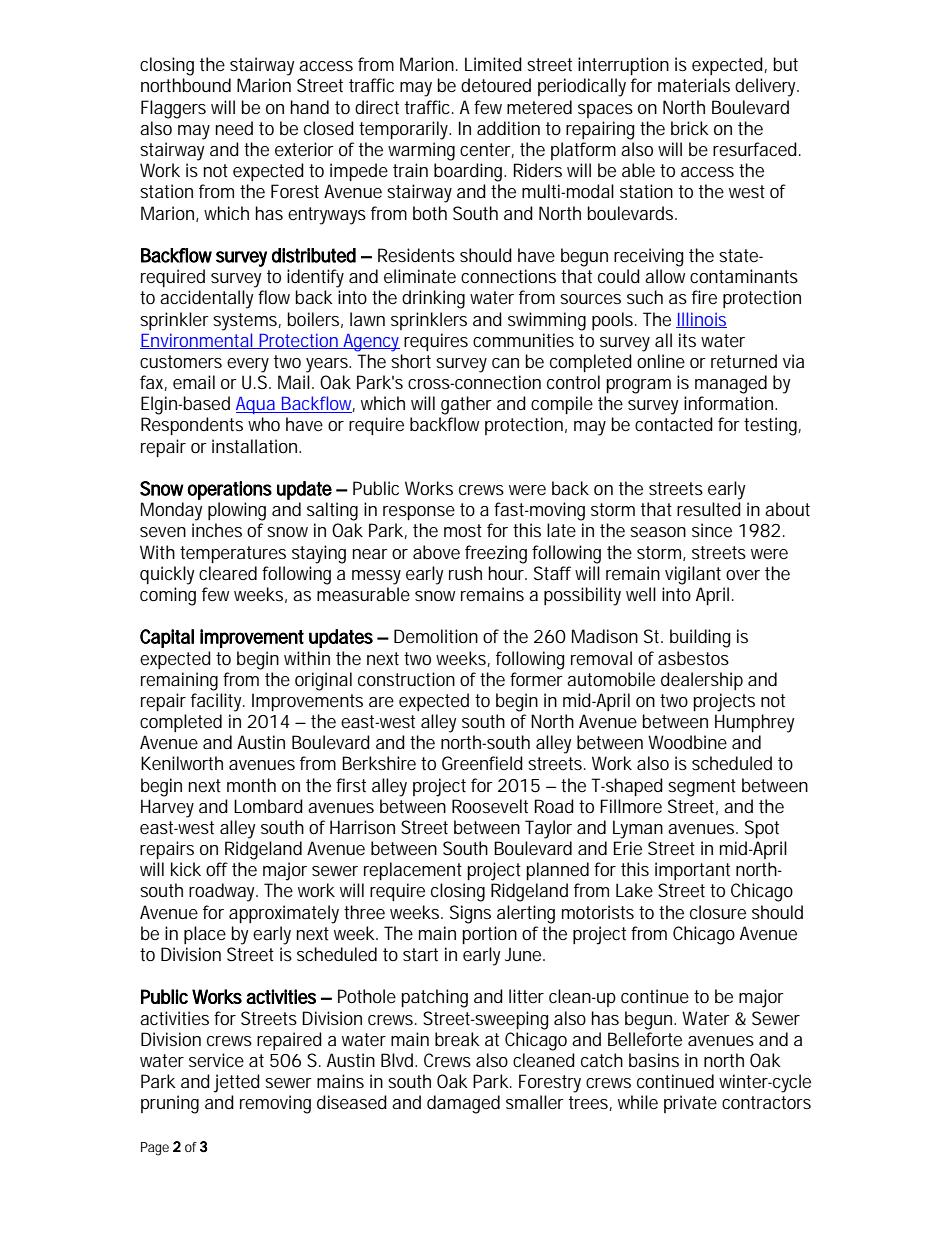  Describe the element at coordinates (234, 128) in the page. I see `need` at that location.
